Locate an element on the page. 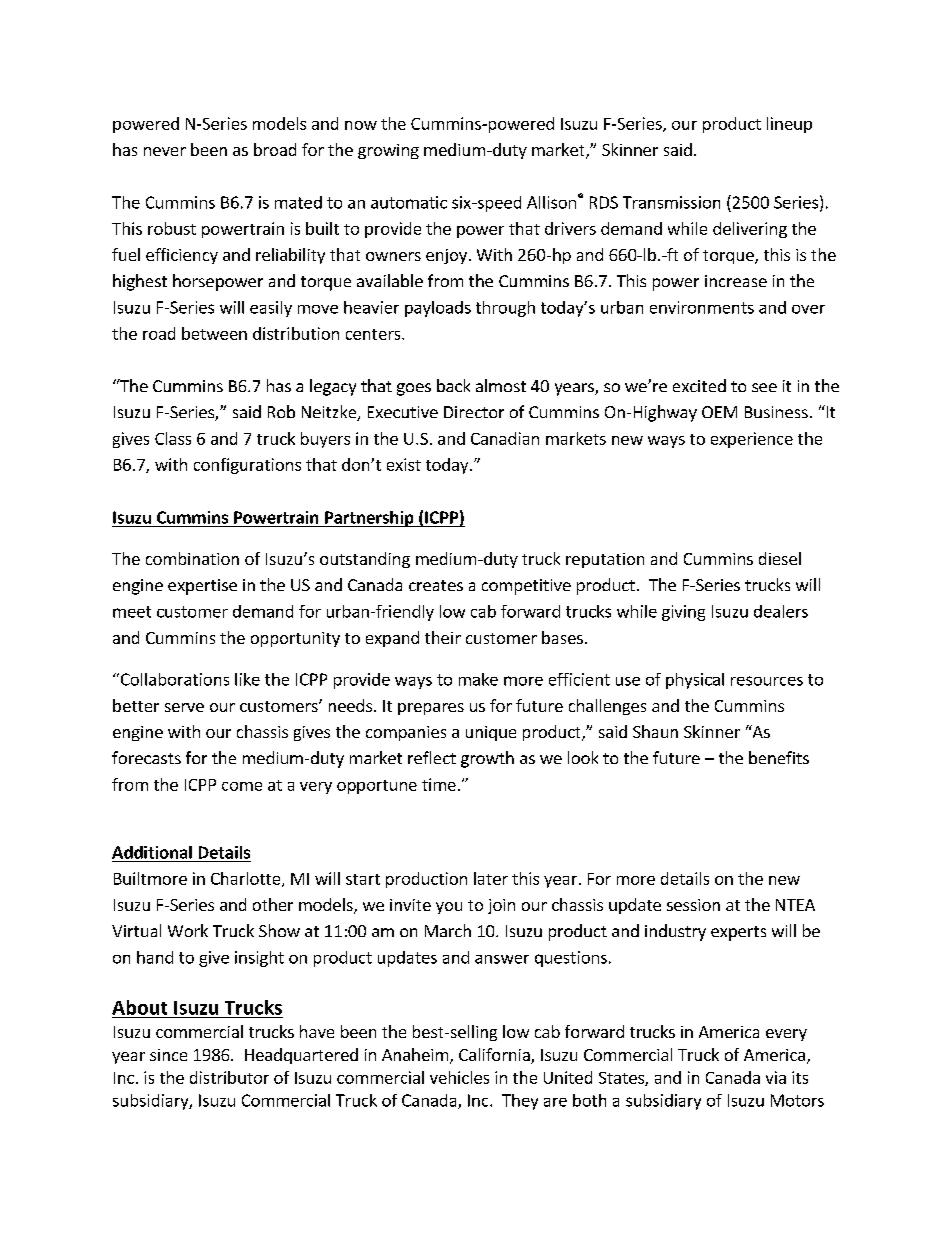 The image size is (952, 1233). experience is located at coordinates (752, 440).
